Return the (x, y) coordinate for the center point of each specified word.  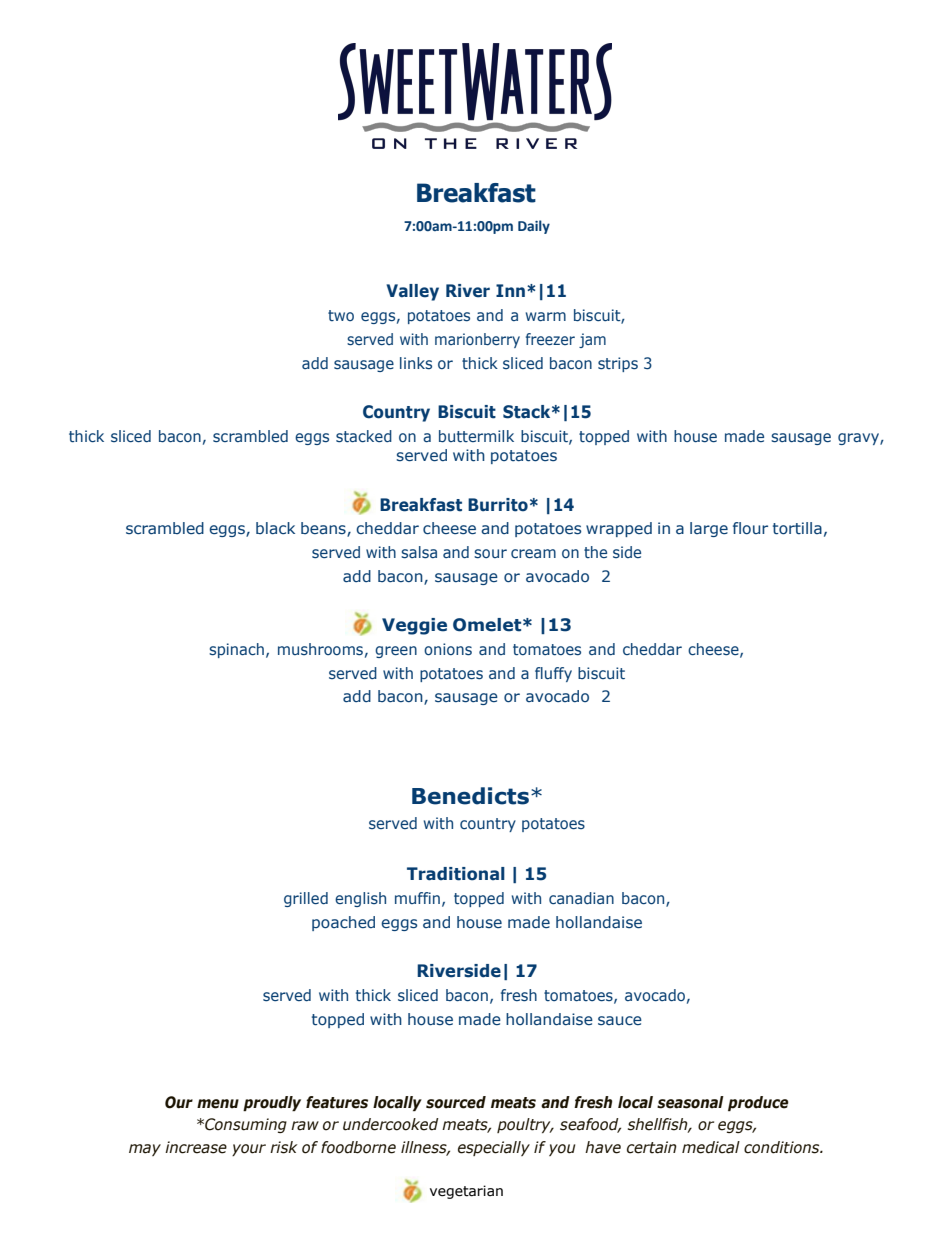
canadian (581, 898)
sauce (620, 1021)
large (709, 529)
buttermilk (476, 436)
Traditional (456, 874)
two (341, 315)
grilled (306, 899)
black (275, 528)
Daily (534, 227)
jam (592, 340)
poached (343, 923)
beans (324, 529)
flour (750, 528)
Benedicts (472, 796)
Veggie (414, 626)
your (249, 1150)
